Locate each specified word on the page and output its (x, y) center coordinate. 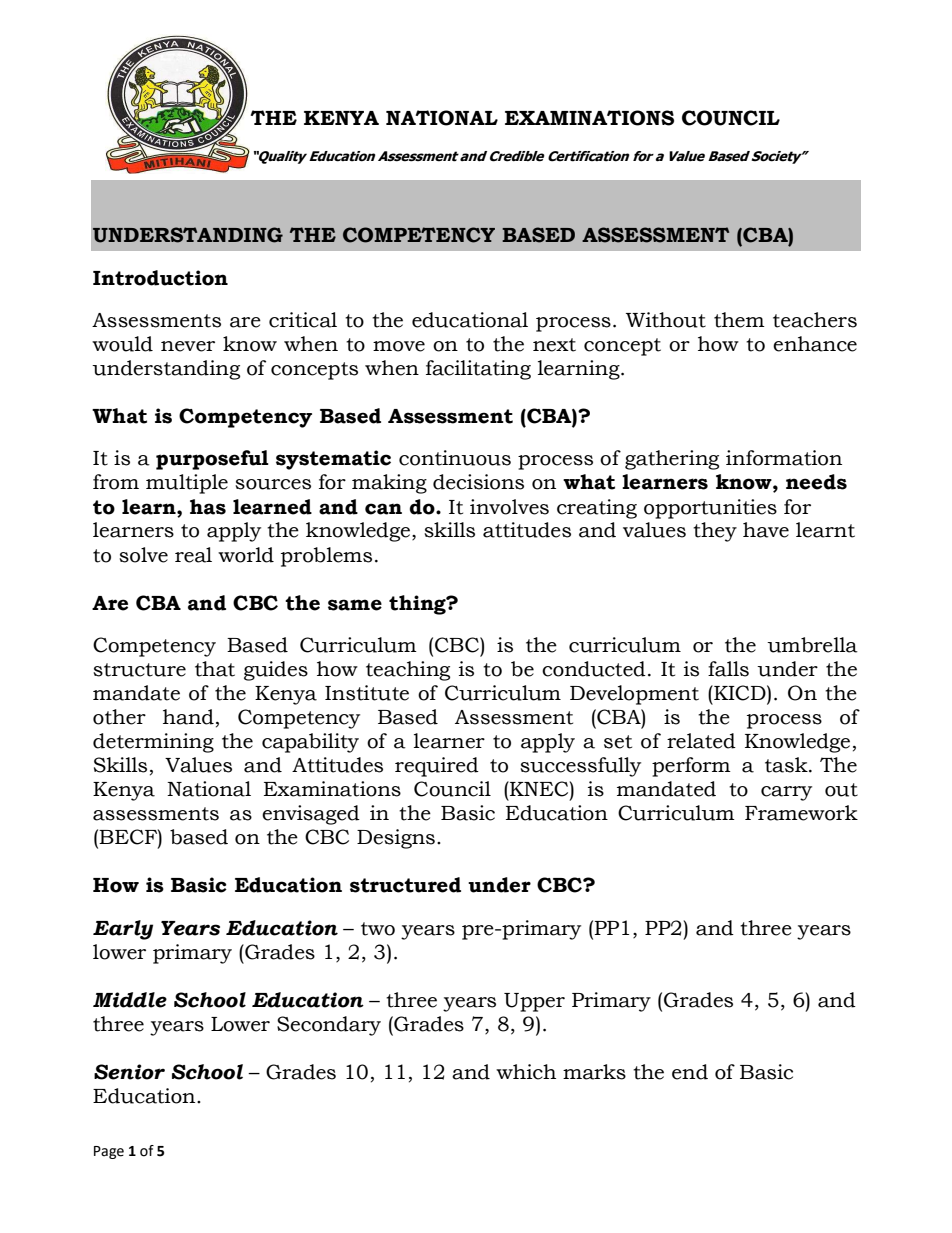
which (526, 1072)
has (208, 507)
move (399, 346)
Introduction (160, 278)
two (378, 929)
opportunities (710, 509)
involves (509, 507)
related (701, 741)
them (739, 320)
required (437, 767)
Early (123, 930)
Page (109, 1152)
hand (188, 717)
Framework (801, 813)
